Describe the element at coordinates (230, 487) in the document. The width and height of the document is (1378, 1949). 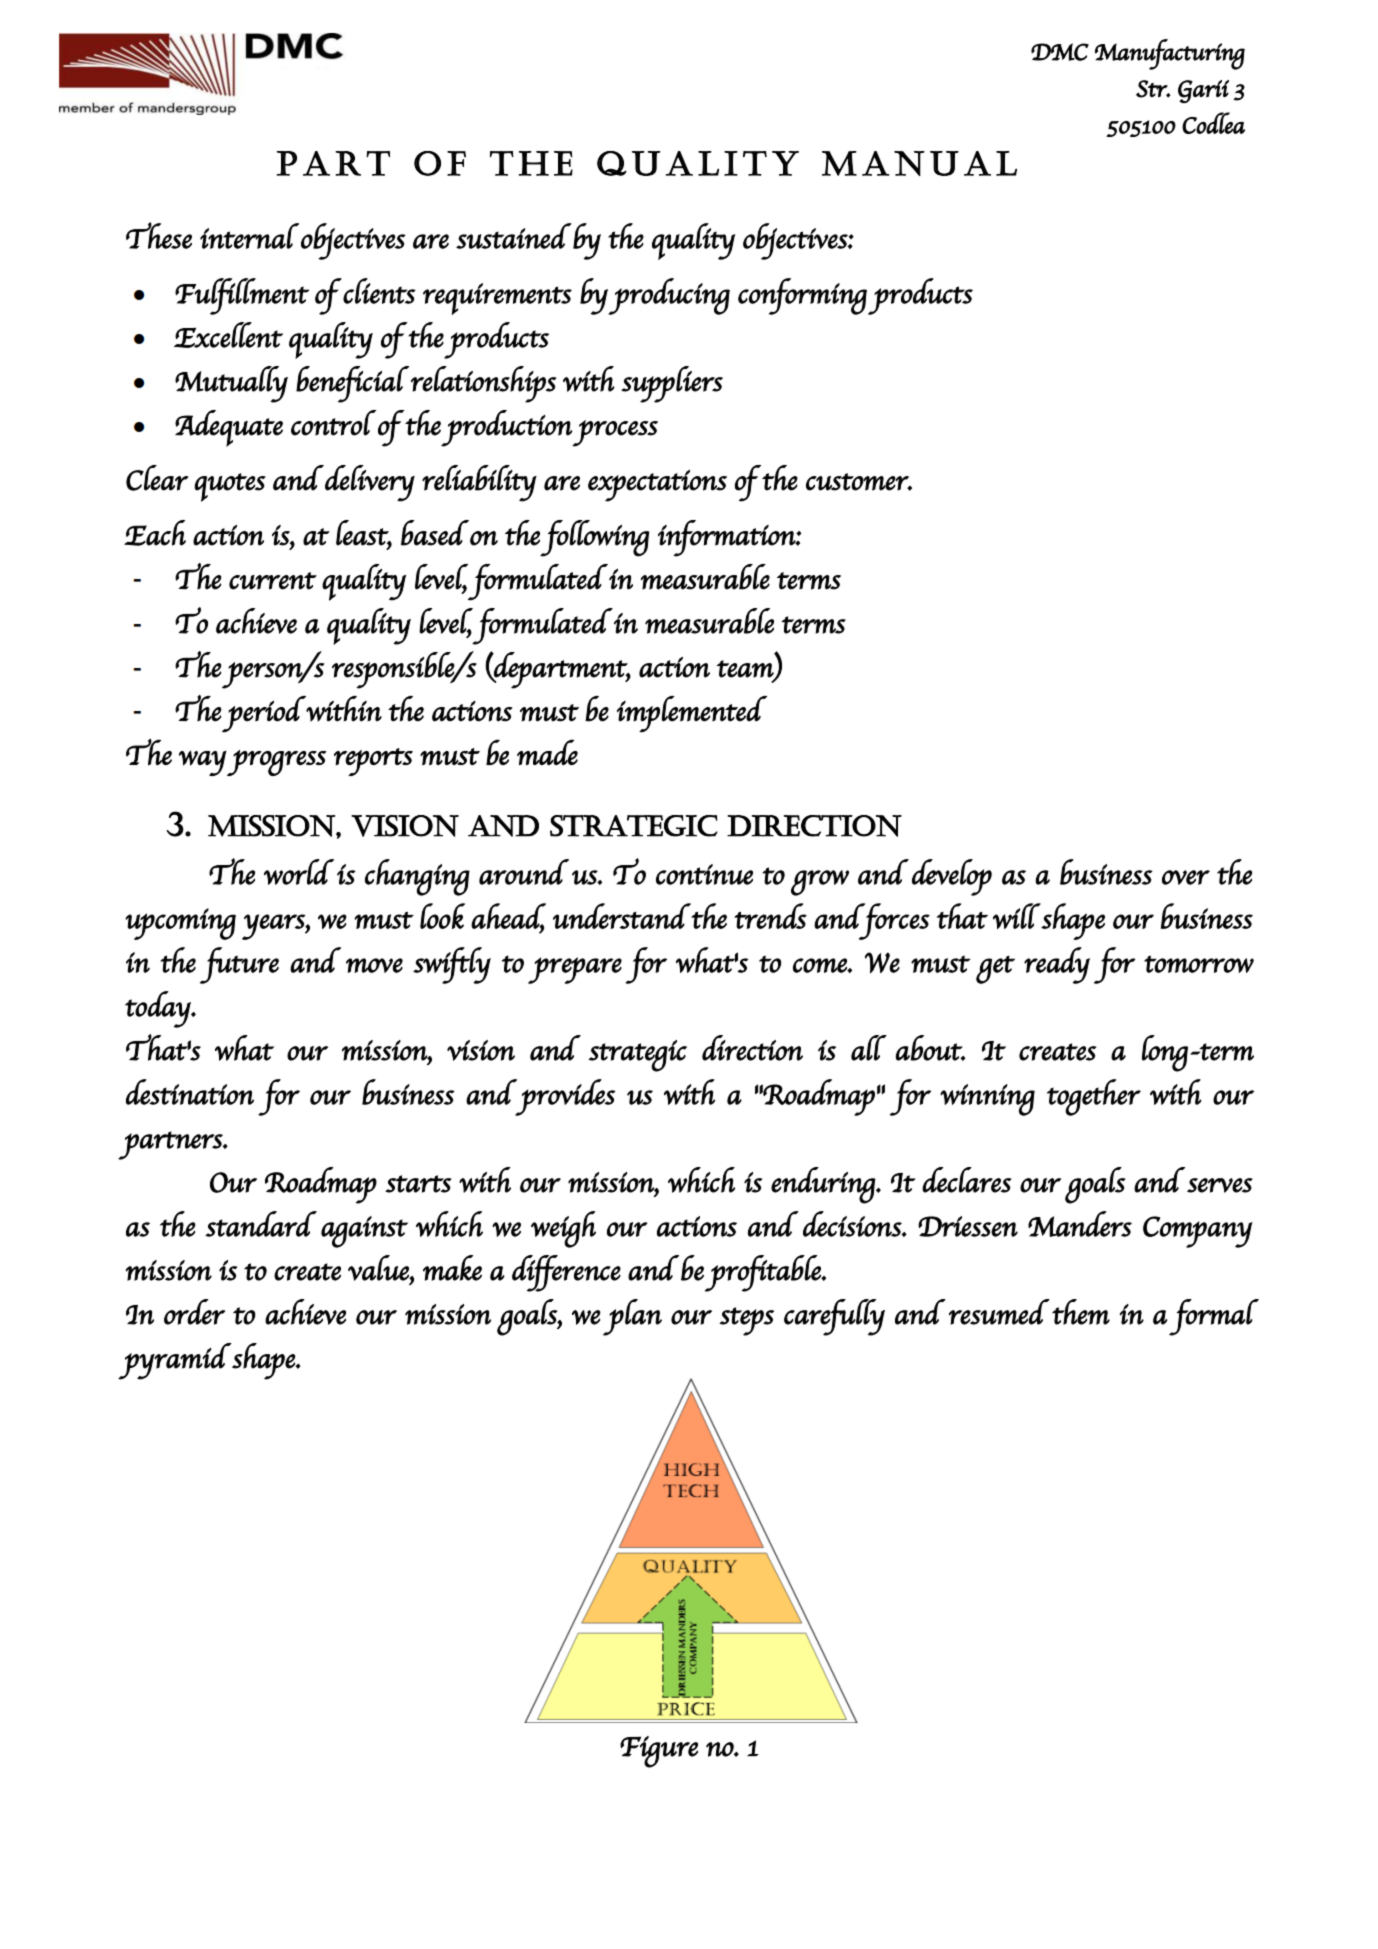
I see `quotes` at that location.
